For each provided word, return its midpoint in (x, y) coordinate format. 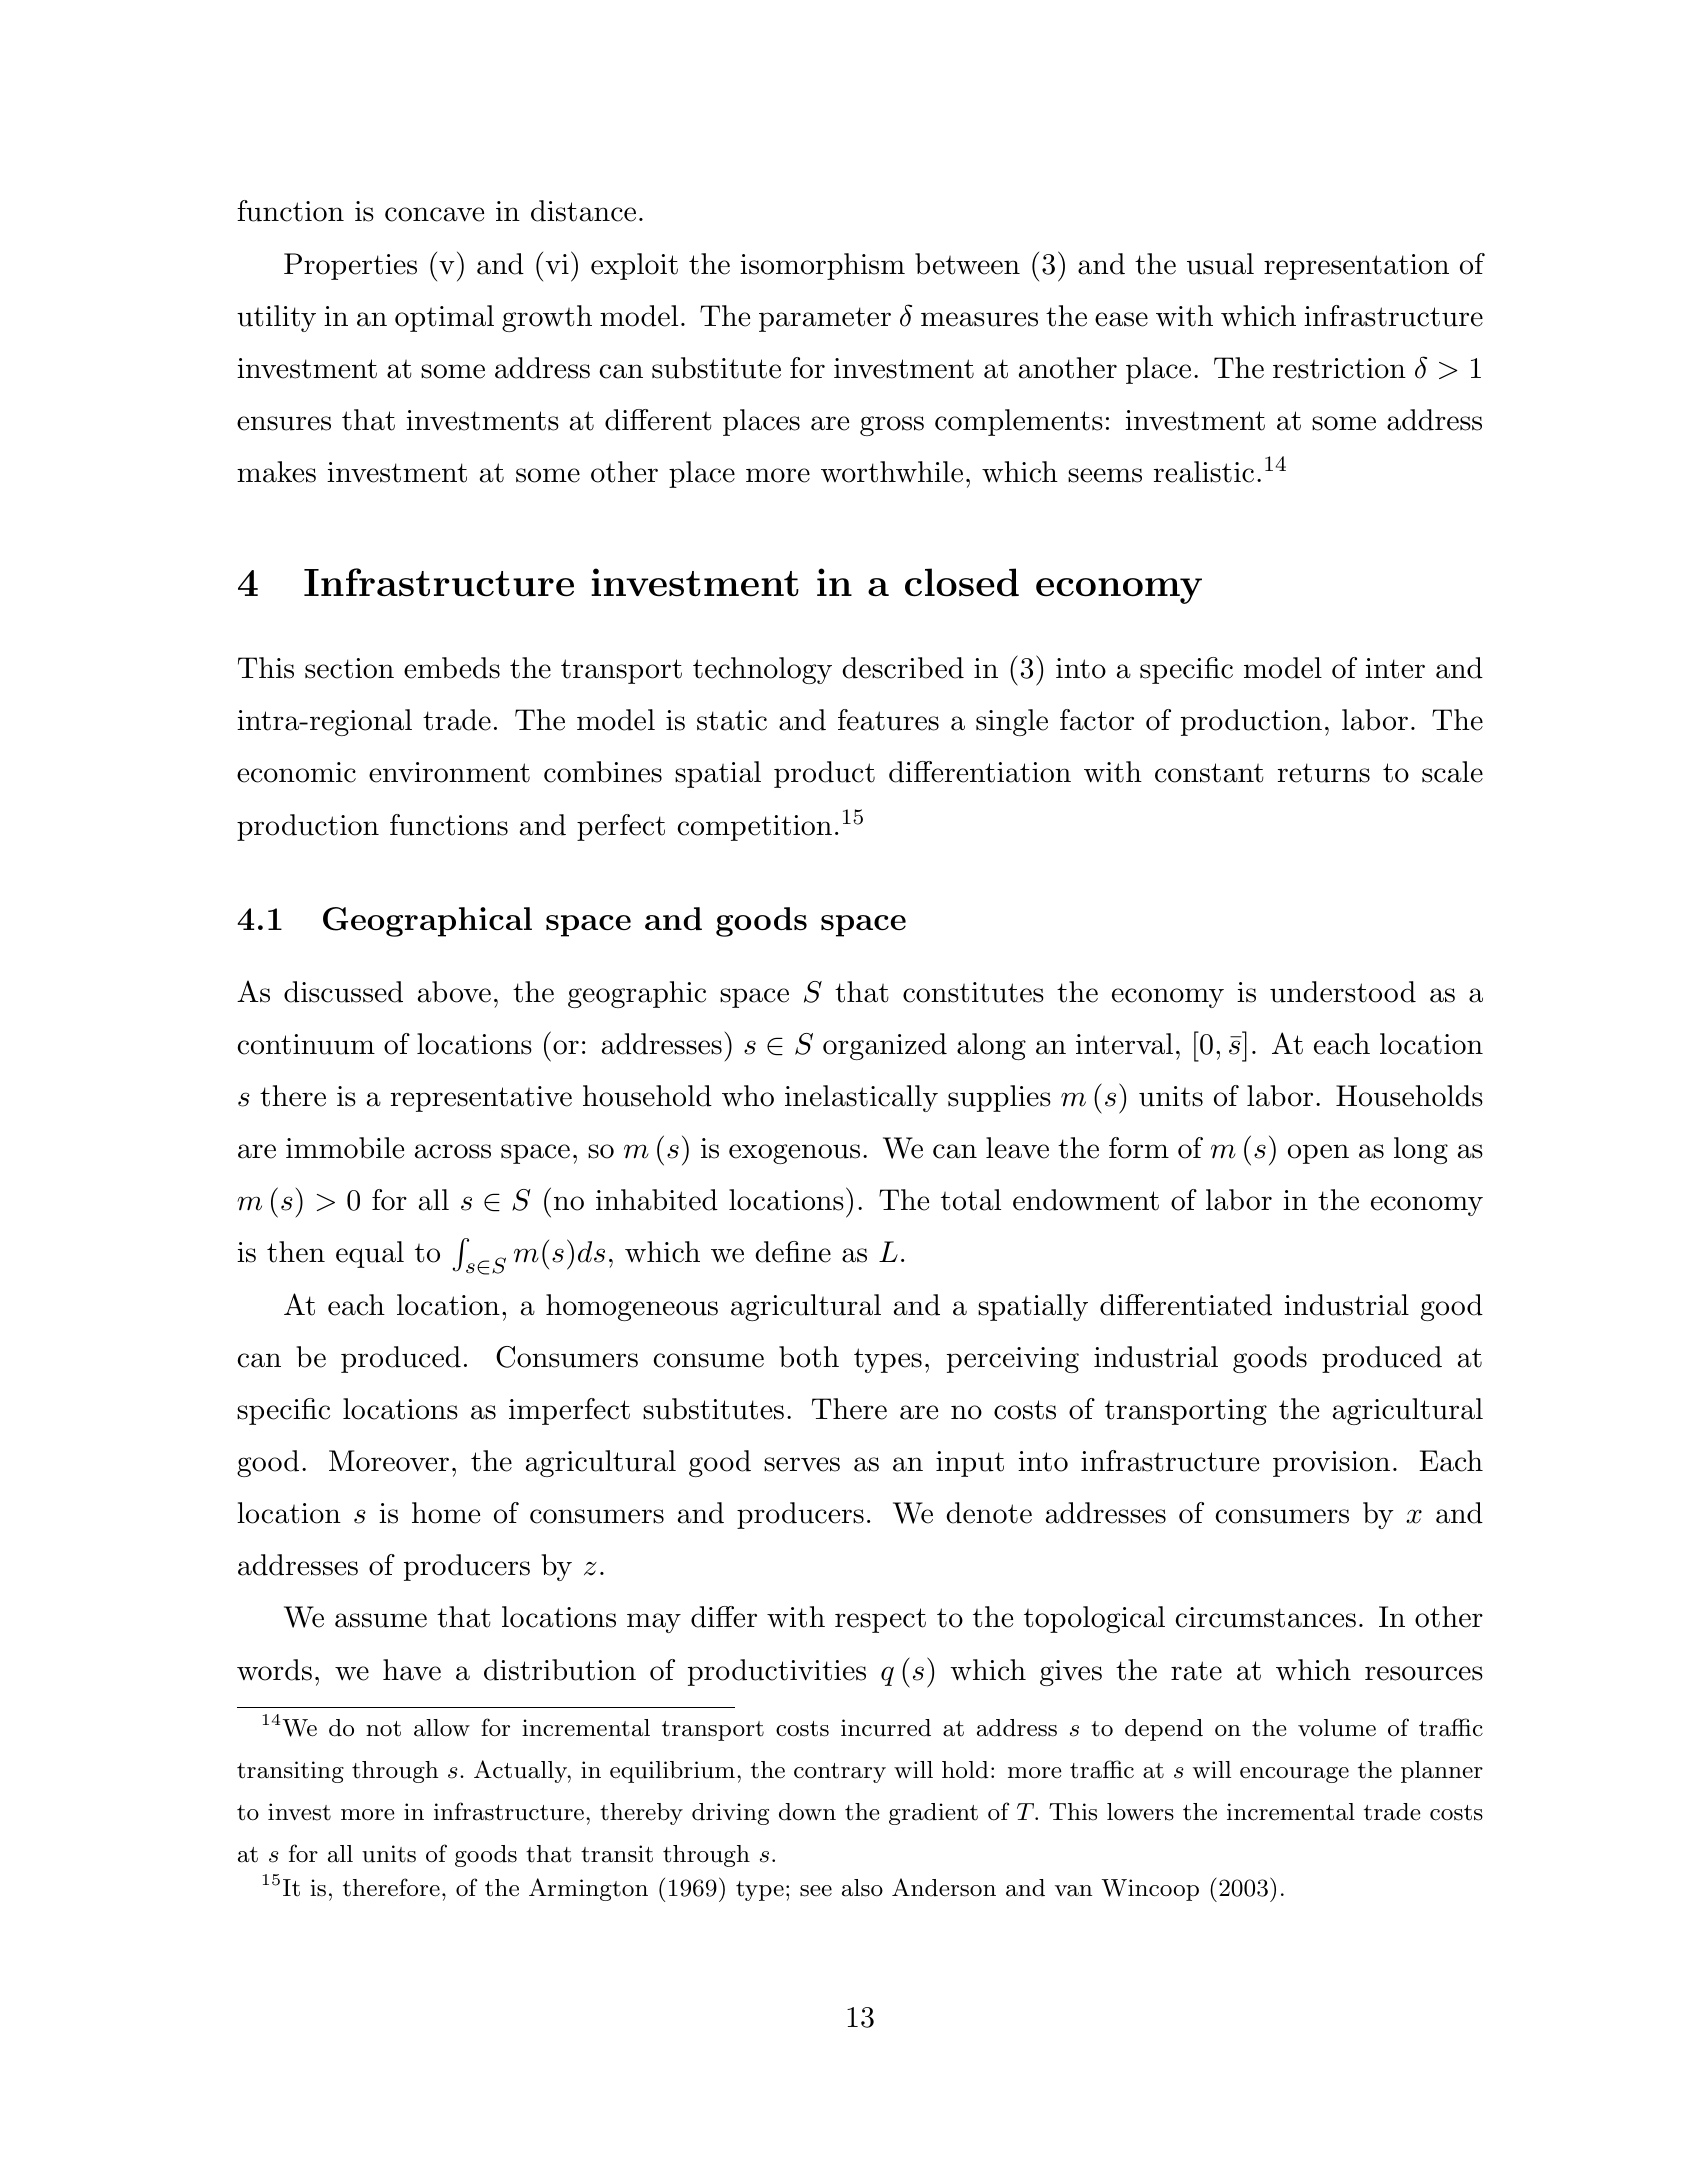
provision (1331, 1464)
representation (1356, 267)
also (862, 1888)
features (888, 720)
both (809, 1357)
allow (442, 1728)
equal (370, 1254)
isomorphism (822, 266)
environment (449, 772)
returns (1324, 773)
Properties (350, 266)
